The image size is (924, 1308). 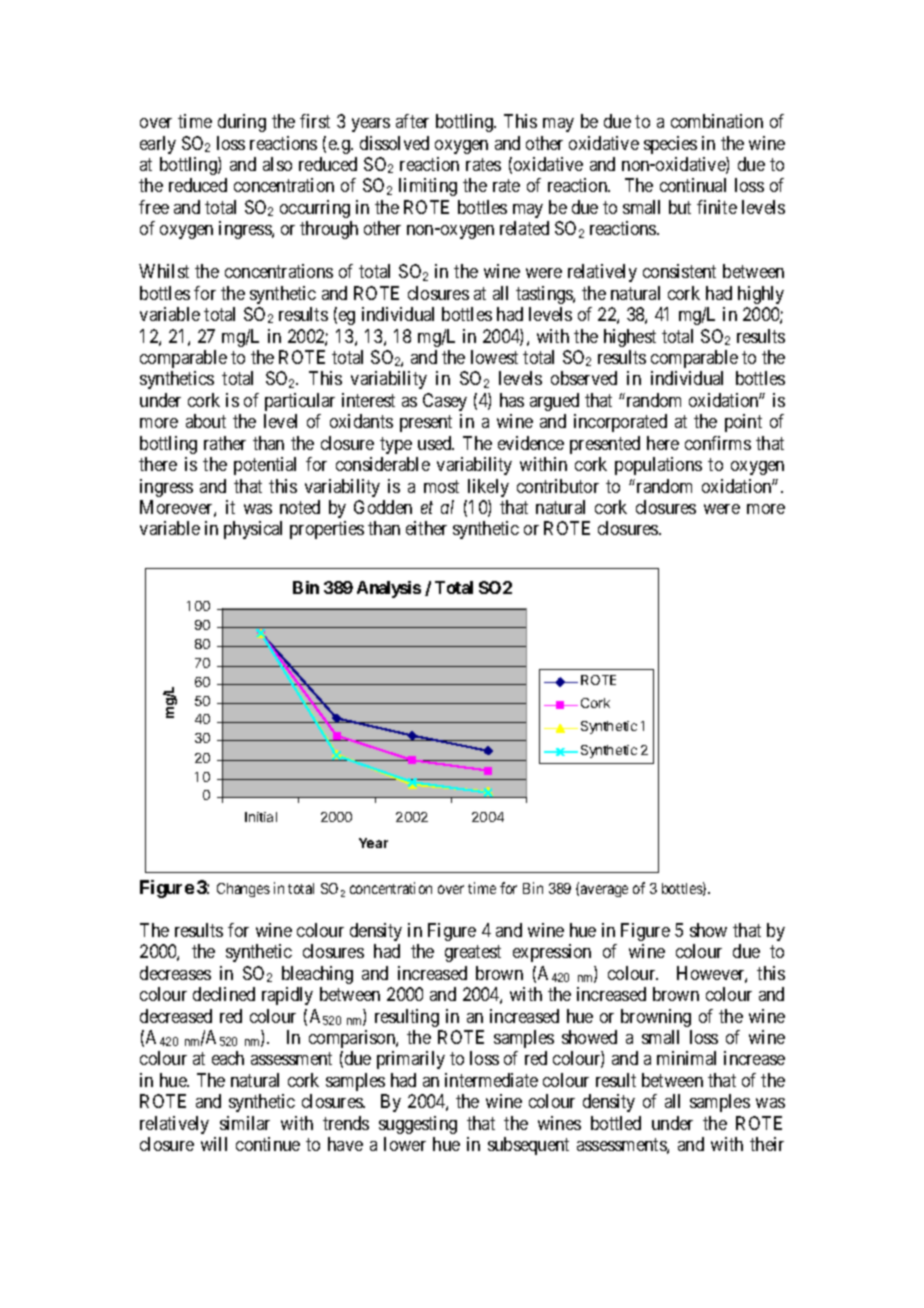 I want to click on limiting, so click(x=428, y=187).
